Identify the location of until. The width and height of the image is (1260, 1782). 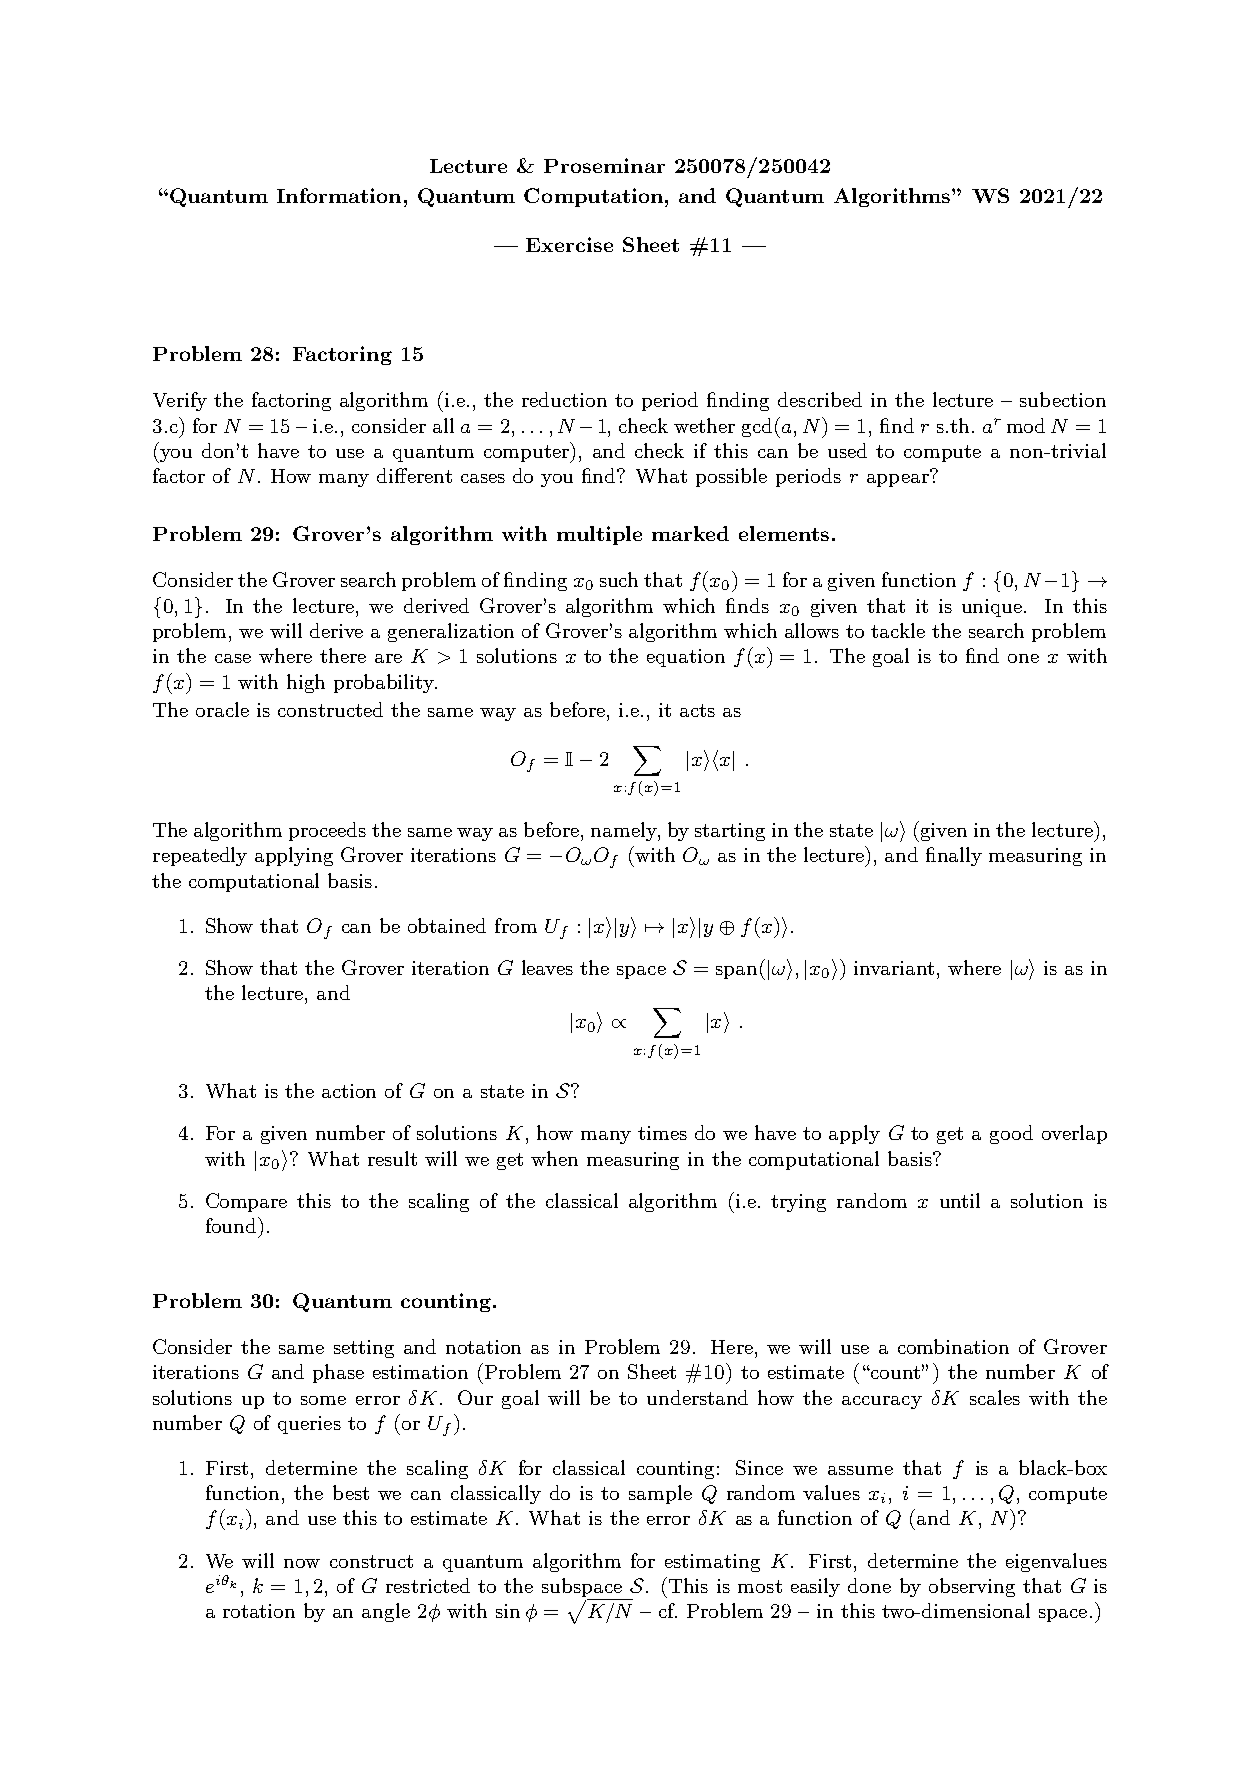
(960, 1200).
